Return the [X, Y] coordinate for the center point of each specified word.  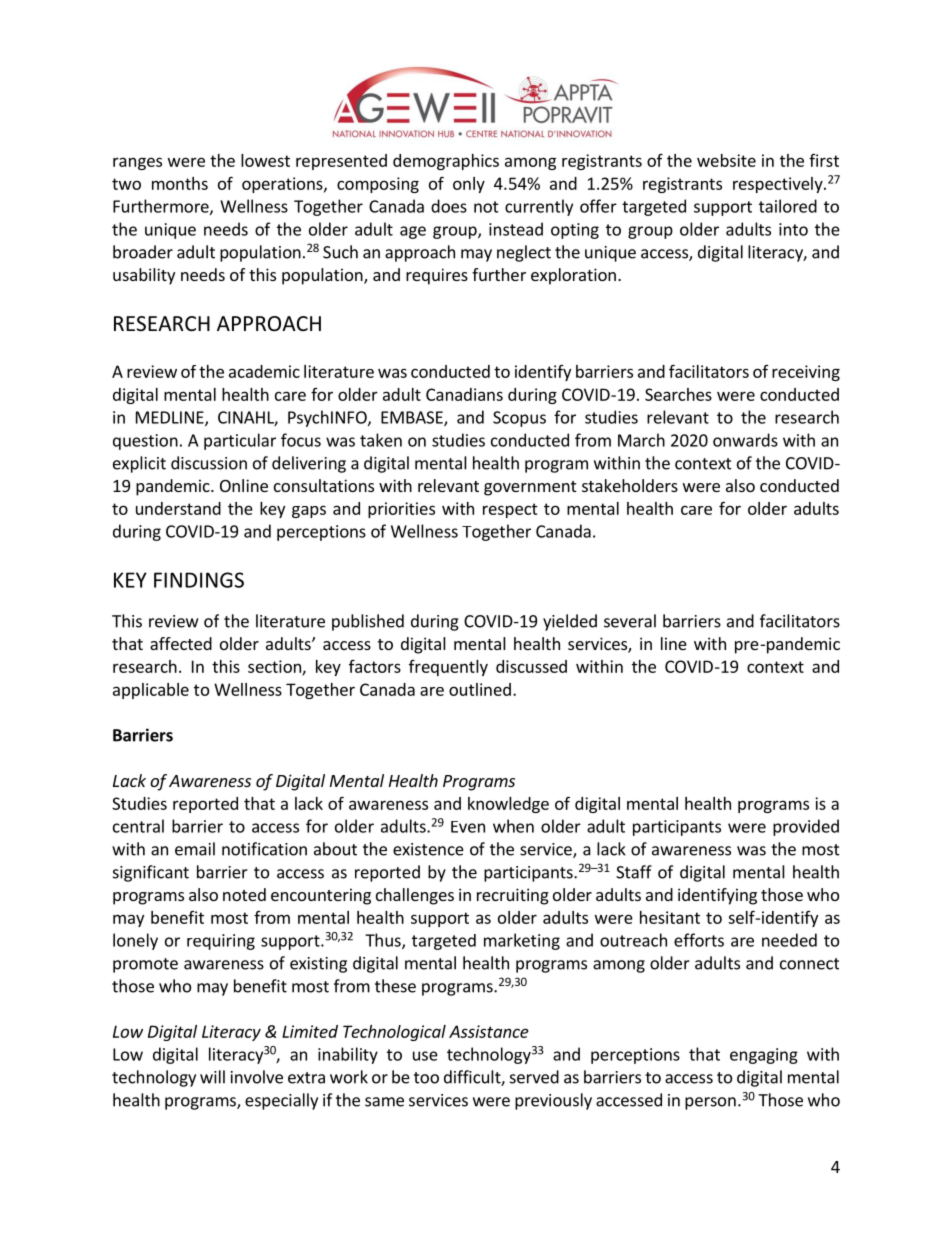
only [469, 185]
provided [806, 827]
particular [240, 441]
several [630, 621]
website [726, 160]
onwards [745, 440]
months [180, 183]
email [195, 849]
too [426, 1078]
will [212, 1077]
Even [468, 827]
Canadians [464, 394]
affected [181, 643]
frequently [448, 668]
